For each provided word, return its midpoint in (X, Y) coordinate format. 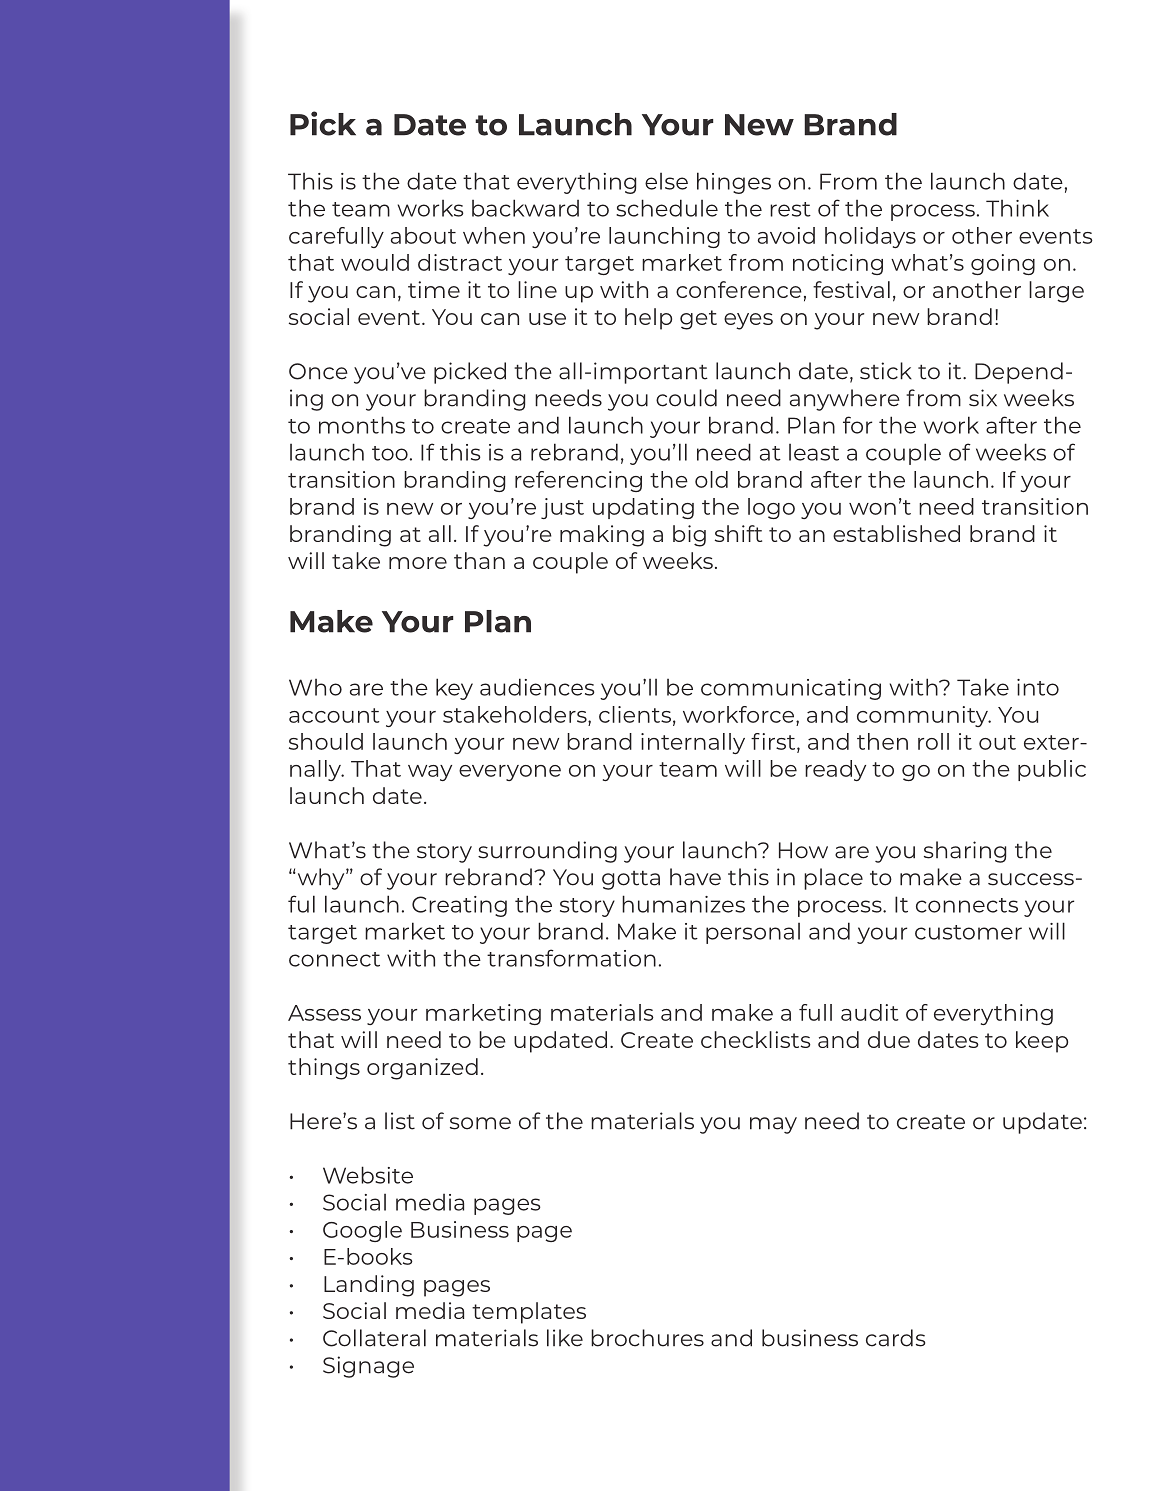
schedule (667, 208)
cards (895, 1338)
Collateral (374, 1338)
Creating (459, 906)
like (565, 1338)
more (418, 563)
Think (1017, 208)
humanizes (683, 904)
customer (968, 932)
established (896, 533)
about (423, 235)
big (689, 536)
